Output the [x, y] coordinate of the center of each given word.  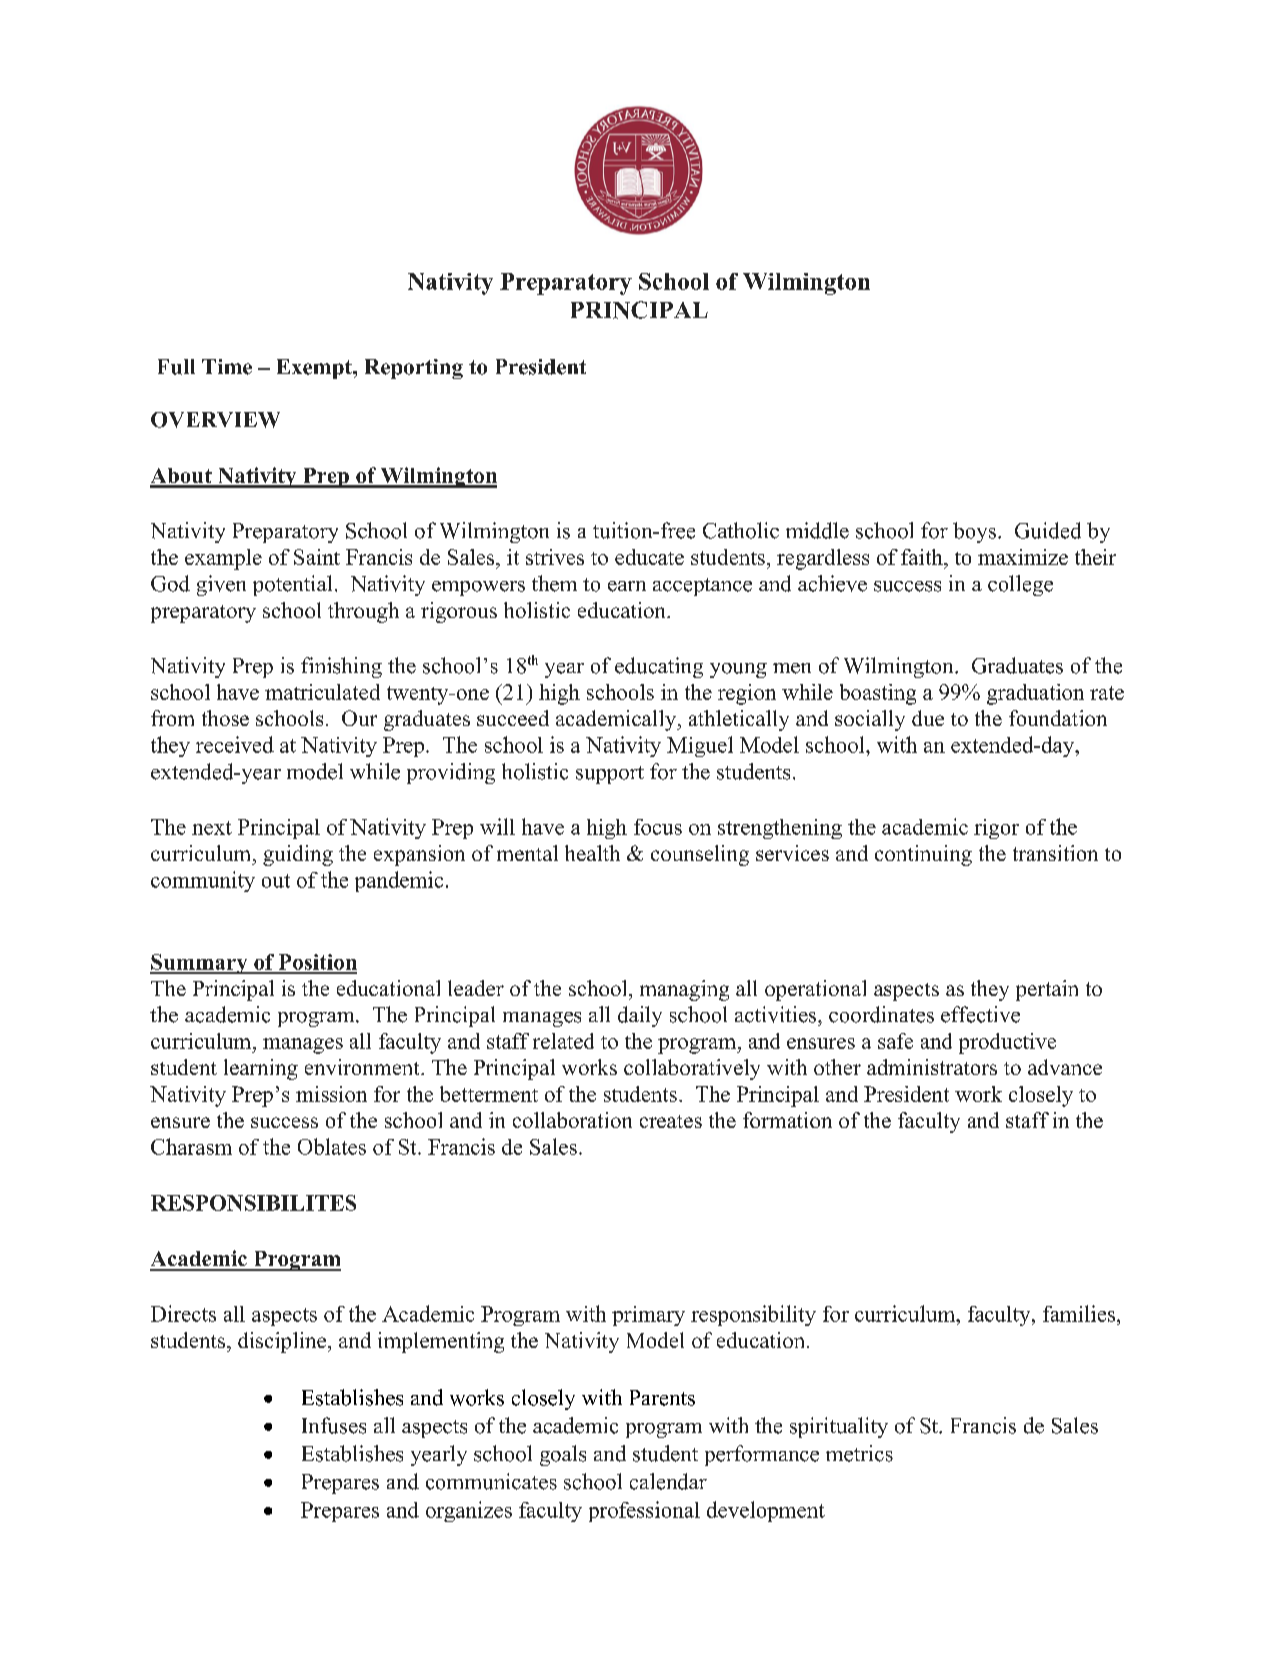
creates [671, 1121]
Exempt [315, 369]
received [235, 744]
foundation [1058, 718]
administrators [932, 1067]
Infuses [334, 1425]
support [610, 775]
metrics [859, 1453]
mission [331, 1094]
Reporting [414, 369]
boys [974, 532]
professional [644, 1511]
